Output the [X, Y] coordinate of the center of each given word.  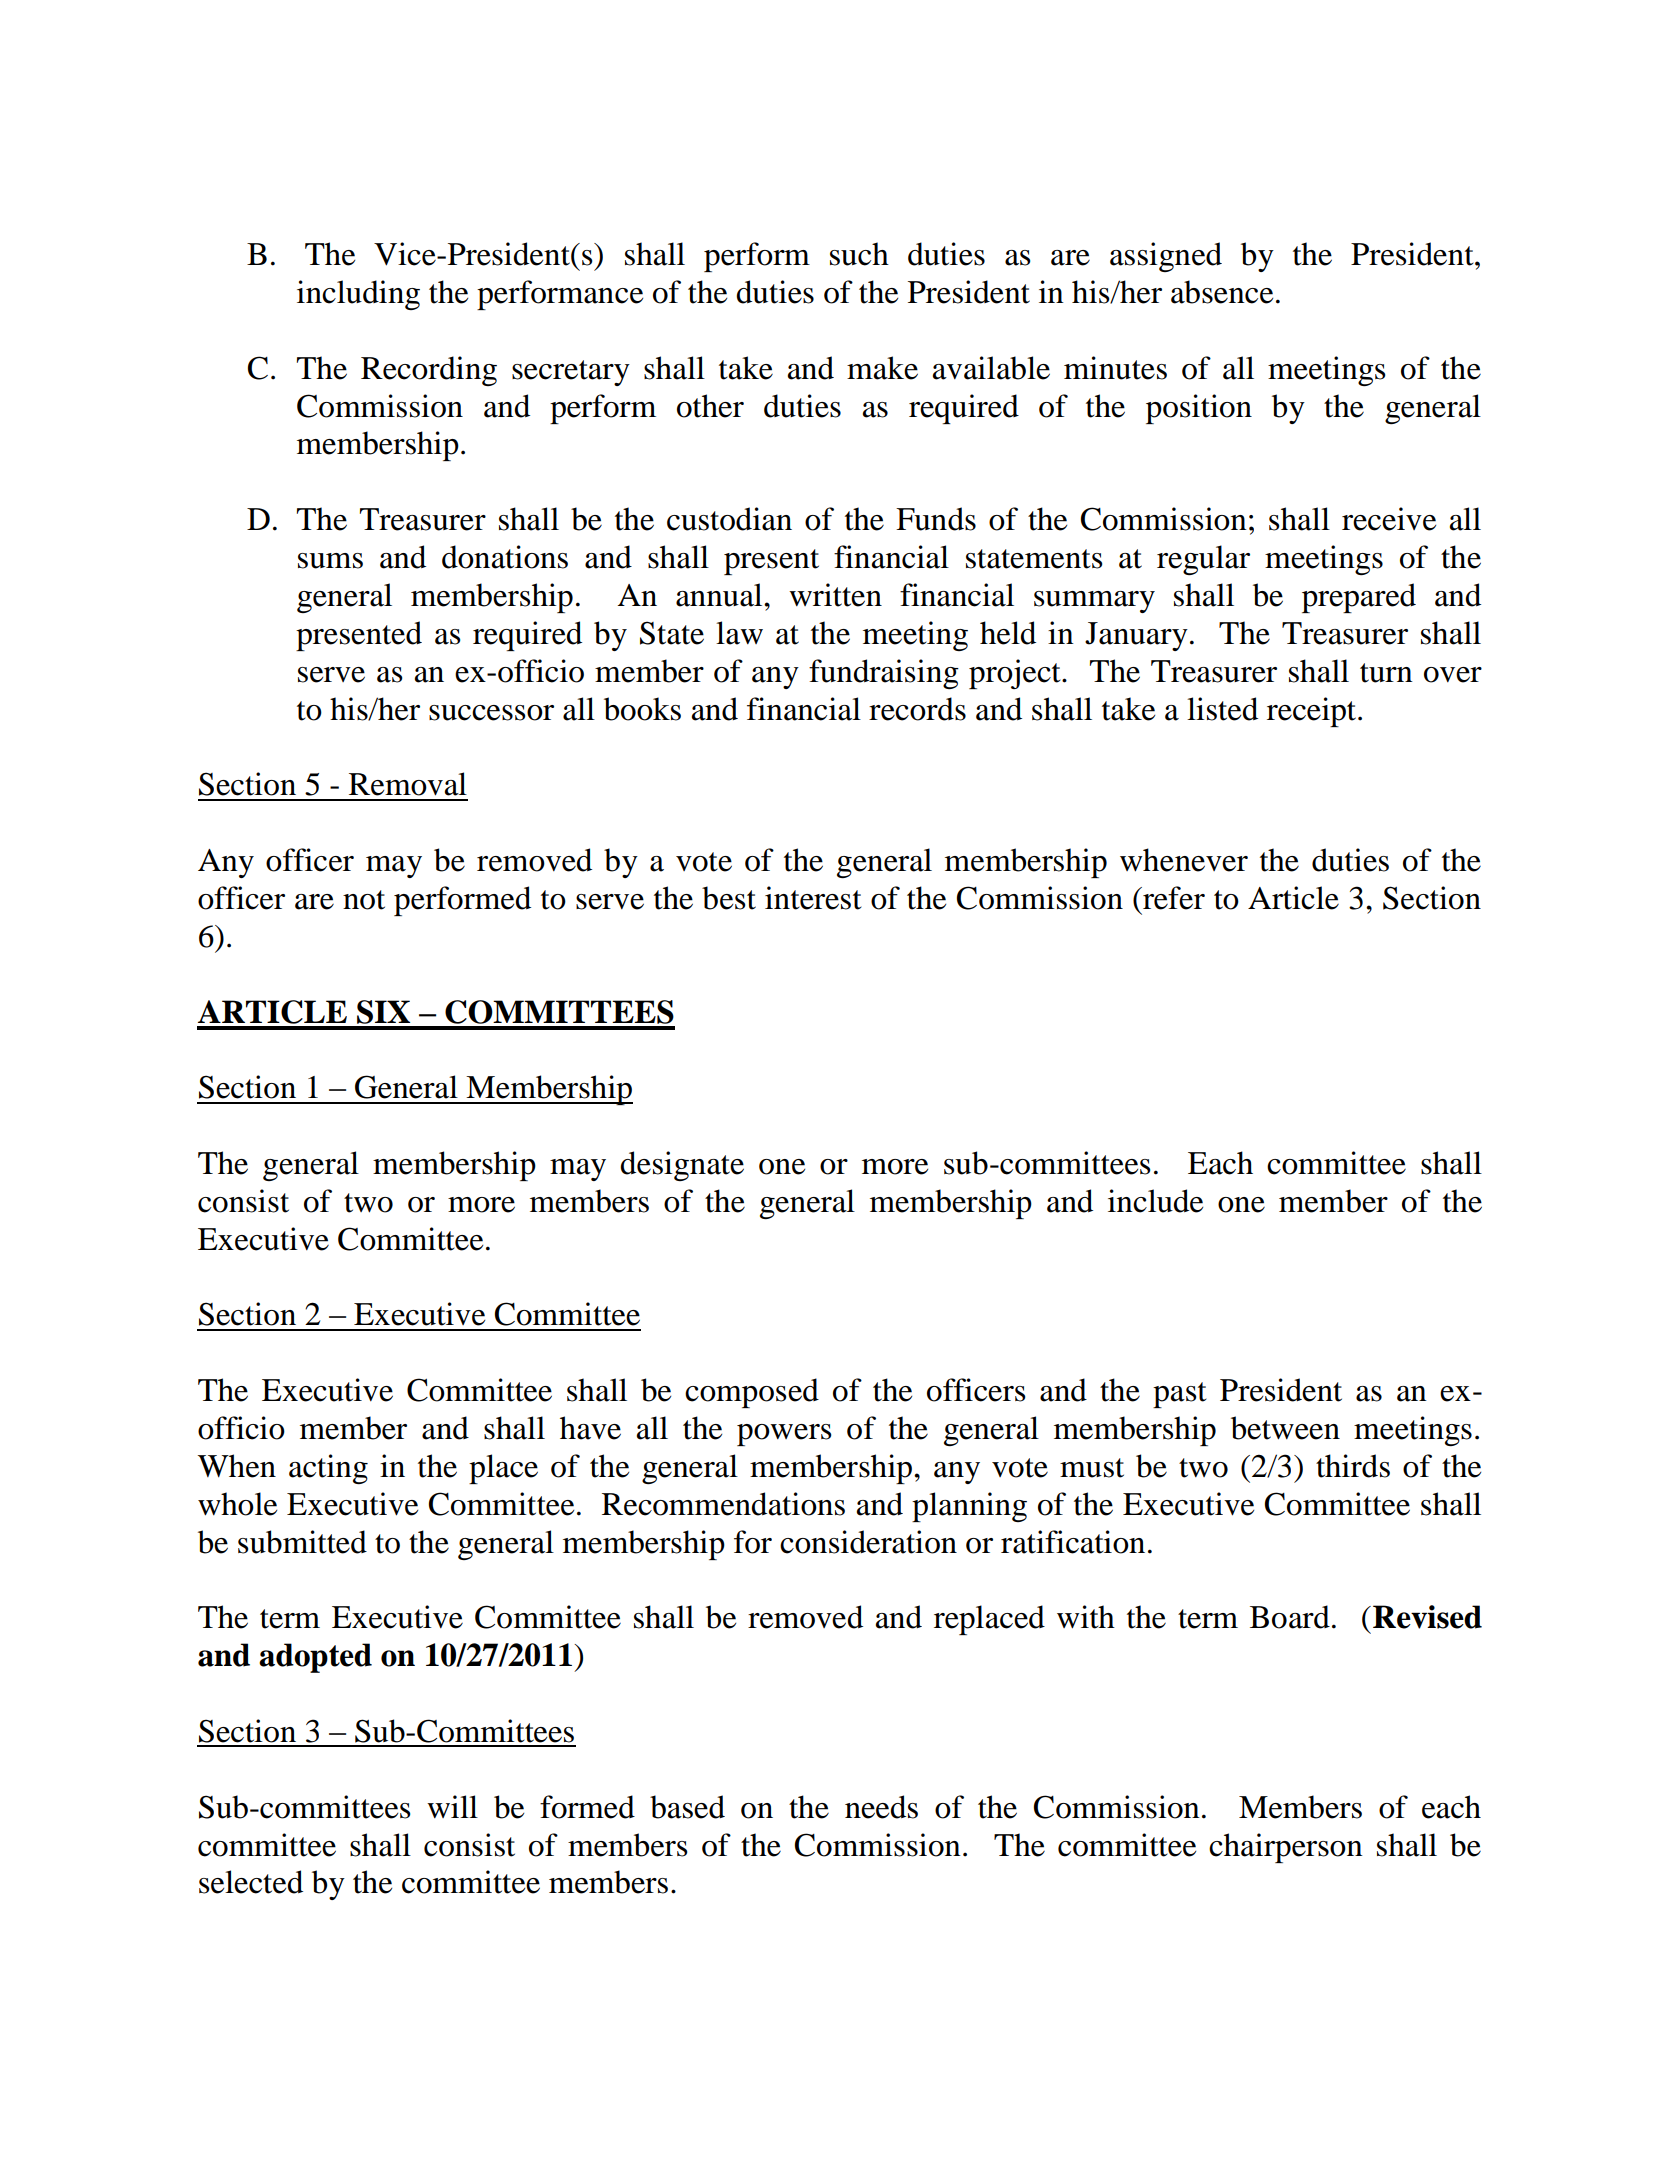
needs [881, 1807]
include [1155, 1201]
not [364, 900]
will [452, 1806]
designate [682, 1166]
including [358, 295]
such [859, 254]
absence [1222, 292]
